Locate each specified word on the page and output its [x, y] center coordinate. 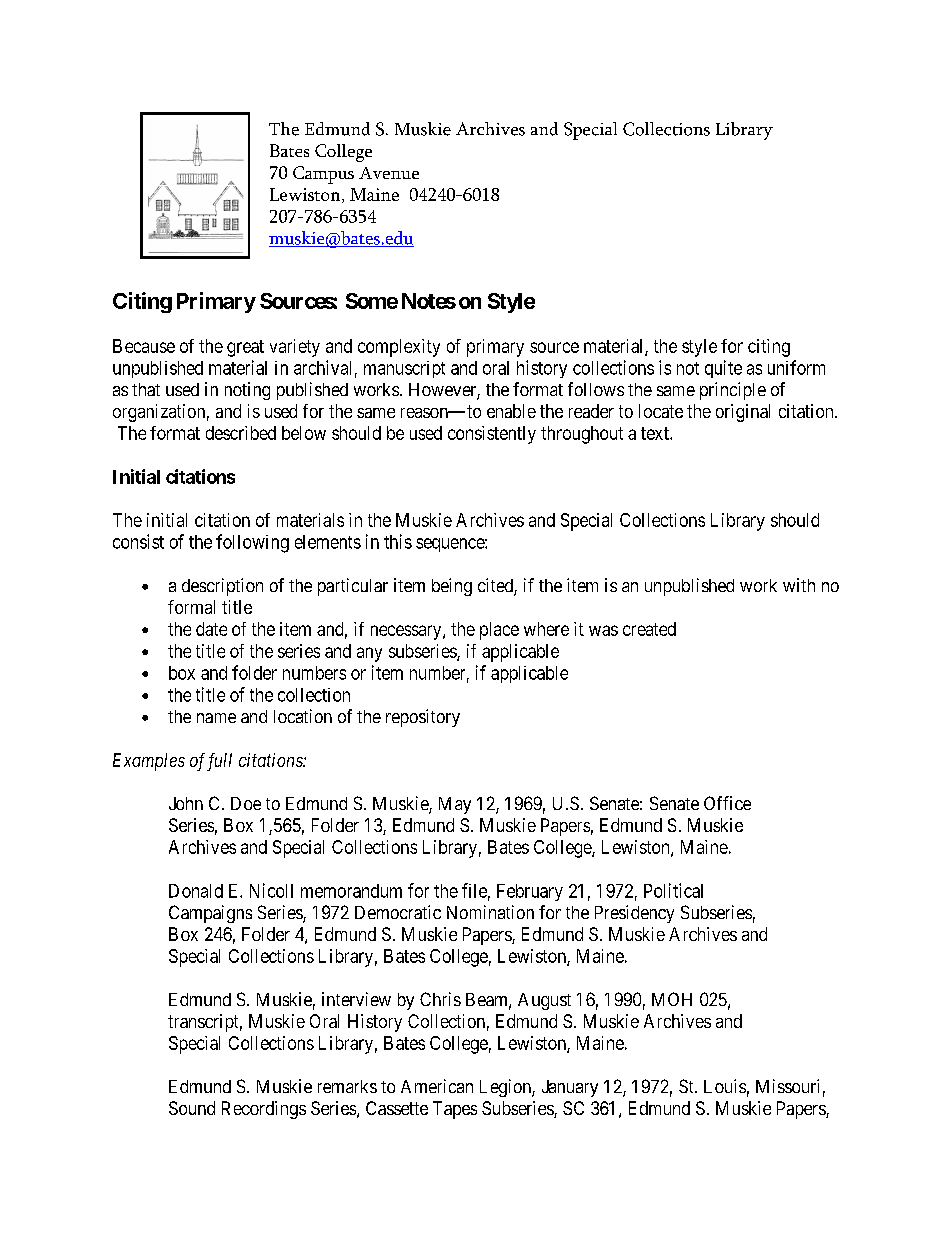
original [743, 413]
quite [723, 369]
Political [673, 890]
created [649, 629]
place [499, 631]
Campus [323, 175]
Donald [196, 891]
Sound [192, 1108]
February [530, 892]
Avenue [389, 173]
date [211, 629]
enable [511, 411]
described [241, 433]
